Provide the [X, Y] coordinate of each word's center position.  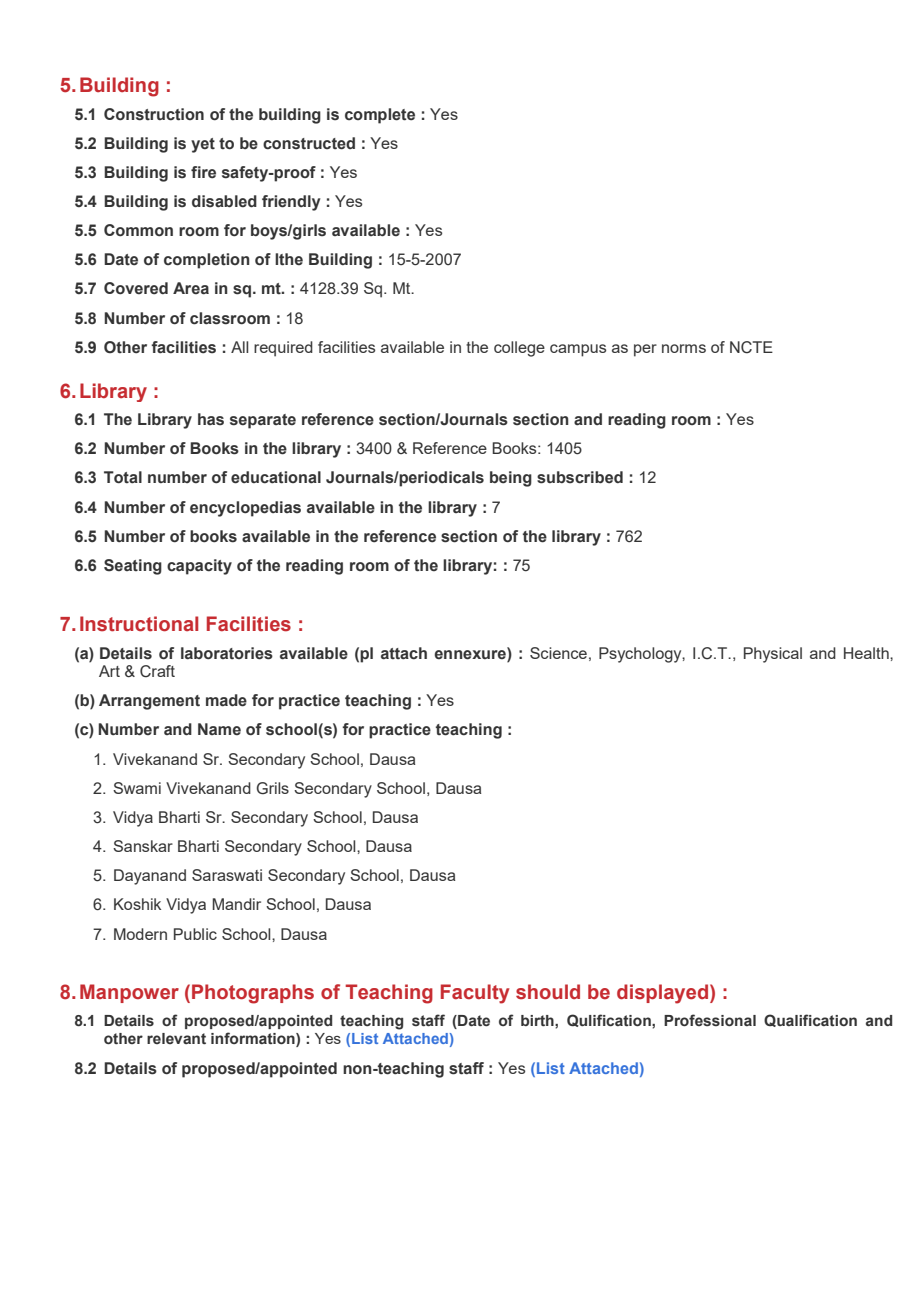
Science [558, 653]
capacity [199, 567]
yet [203, 145]
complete [380, 116]
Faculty [475, 994]
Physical [773, 655]
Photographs [253, 994]
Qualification [810, 1020]
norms [684, 348]
